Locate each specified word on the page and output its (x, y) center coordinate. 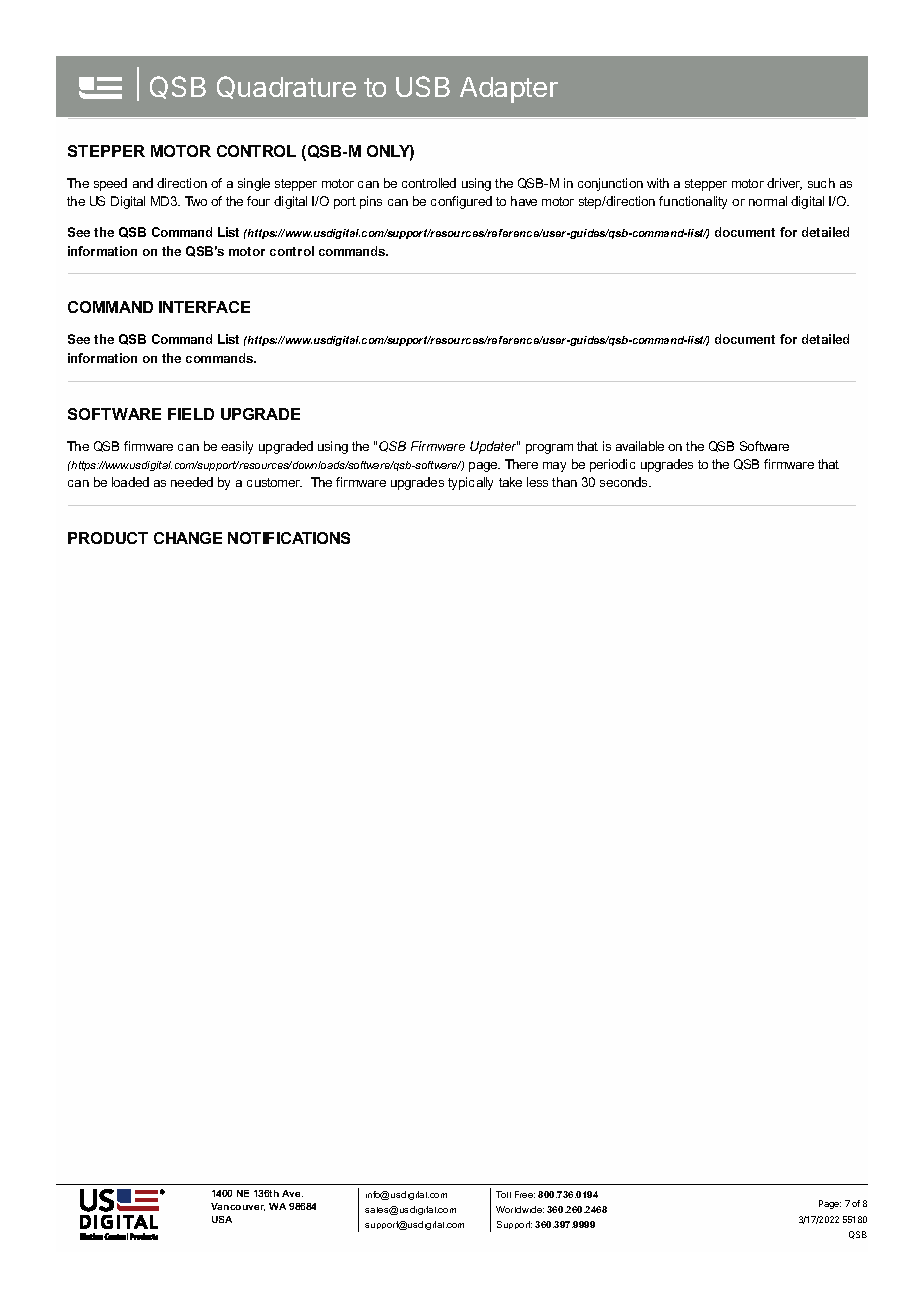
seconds (625, 482)
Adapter (509, 90)
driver (784, 184)
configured (461, 202)
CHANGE (188, 538)
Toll (503, 1194)
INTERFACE (204, 307)
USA (222, 1219)
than (564, 482)
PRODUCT (108, 538)
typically (470, 483)
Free (525, 1194)
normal (768, 201)
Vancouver (238, 1207)
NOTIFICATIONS (289, 538)
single (254, 184)
